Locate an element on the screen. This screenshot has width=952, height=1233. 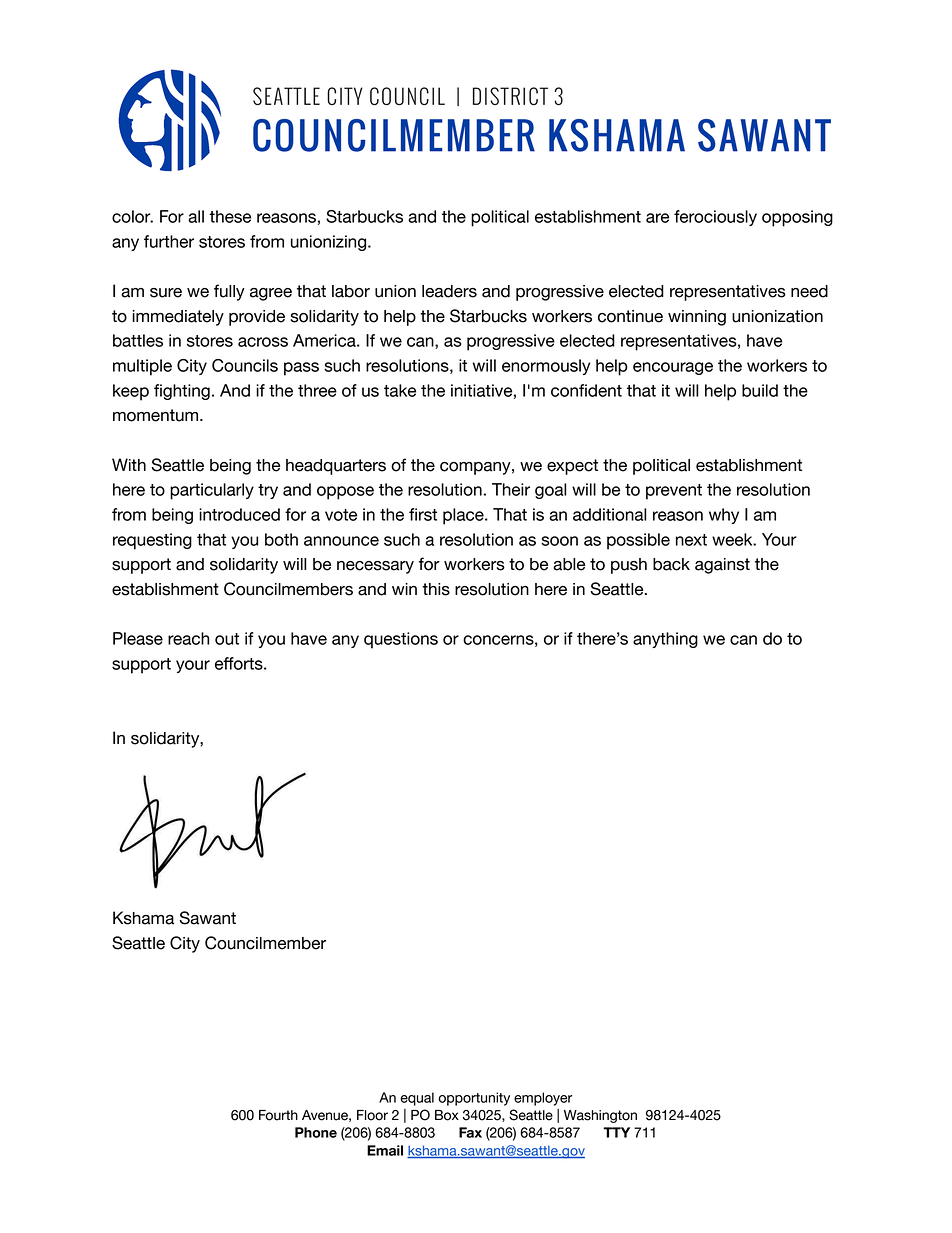
Fourth is located at coordinates (278, 1115).
